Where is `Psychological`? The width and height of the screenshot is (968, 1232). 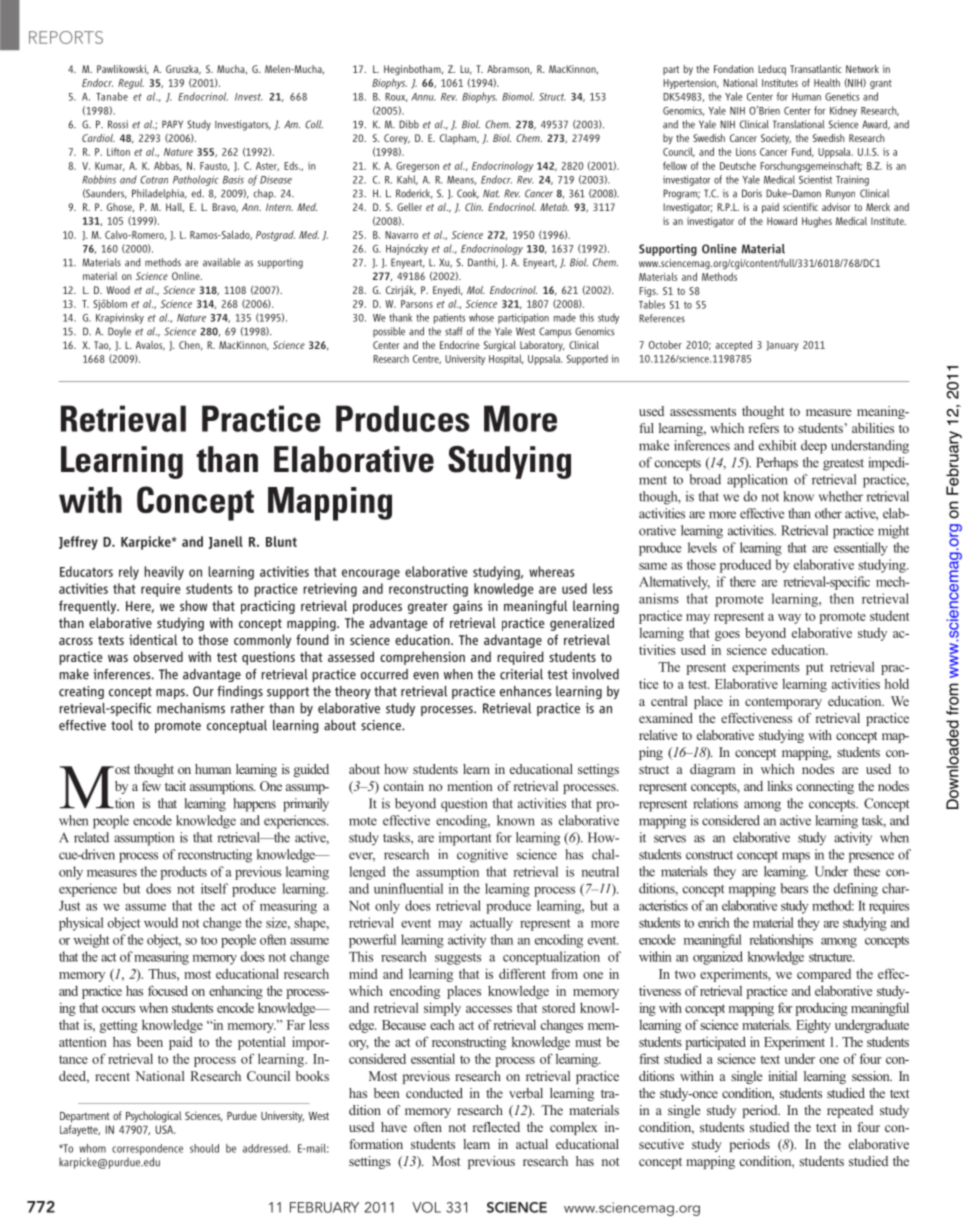 Psychological is located at coordinates (154, 1117).
